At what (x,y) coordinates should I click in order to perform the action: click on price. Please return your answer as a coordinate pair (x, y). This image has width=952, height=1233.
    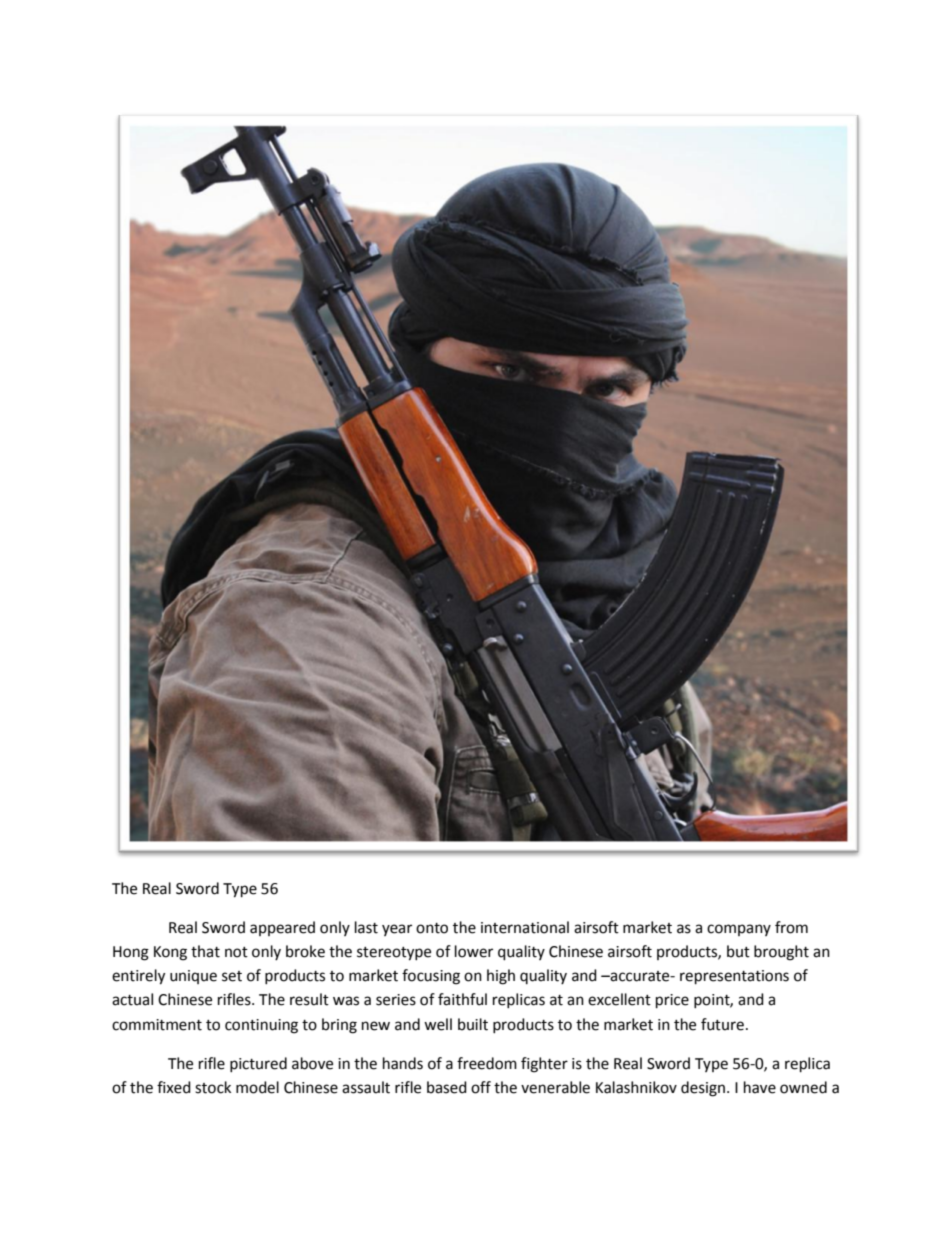
    Looking at the image, I should click on (672, 1001).
